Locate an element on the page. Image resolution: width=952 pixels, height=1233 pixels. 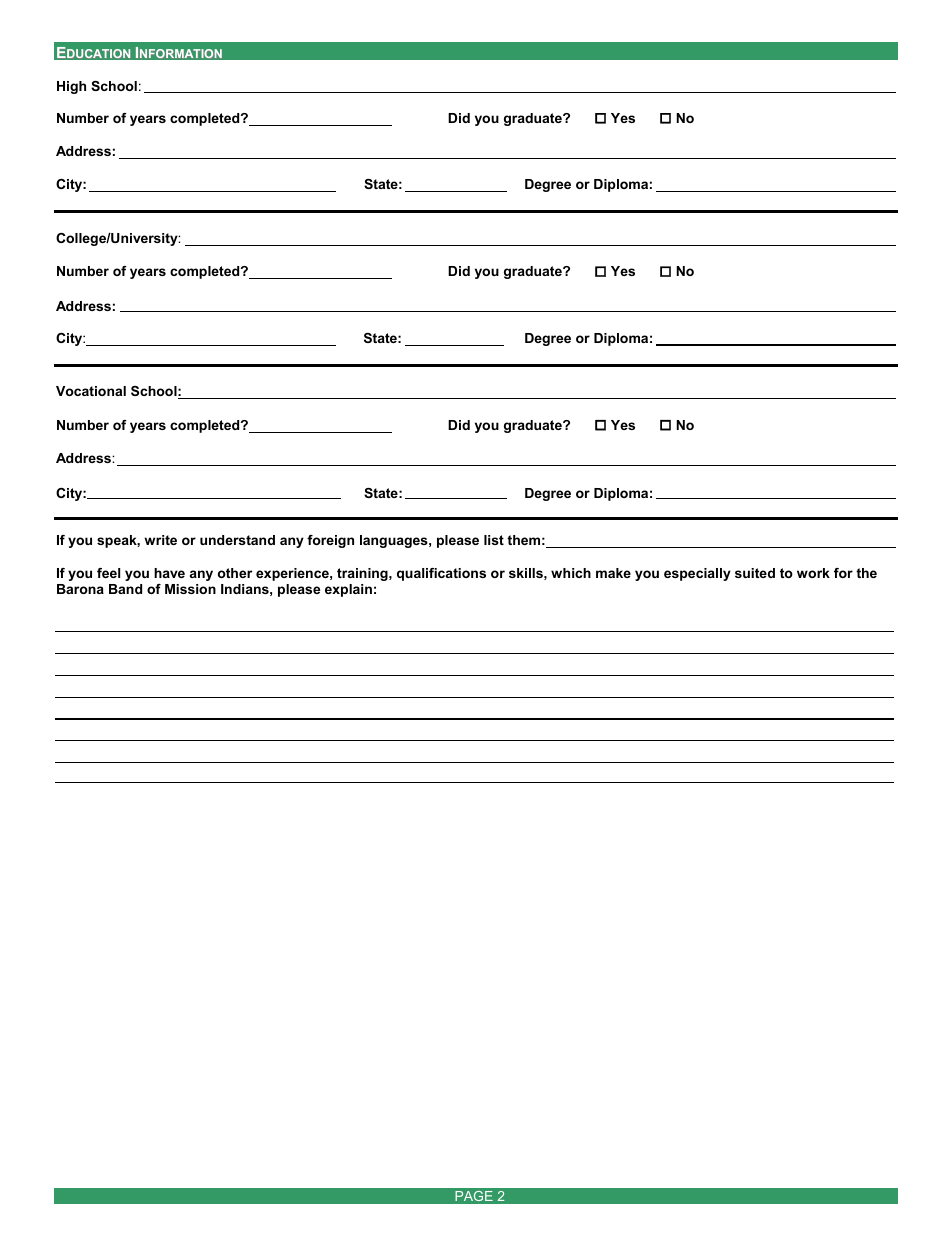
have is located at coordinates (169, 573).
